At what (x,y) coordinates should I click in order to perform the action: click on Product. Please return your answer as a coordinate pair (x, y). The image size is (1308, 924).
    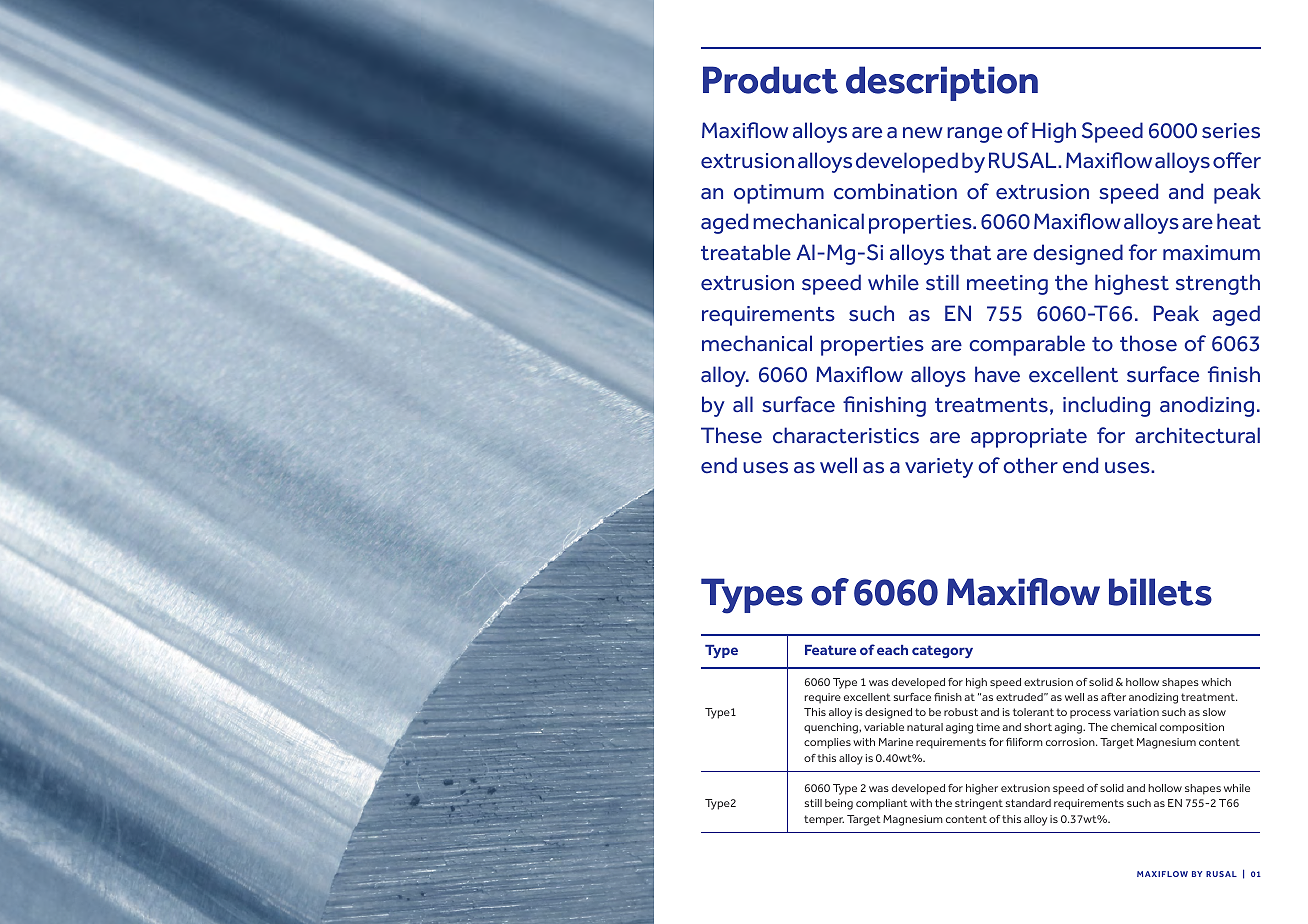
    Looking at the image, I should click on (770, 80).
